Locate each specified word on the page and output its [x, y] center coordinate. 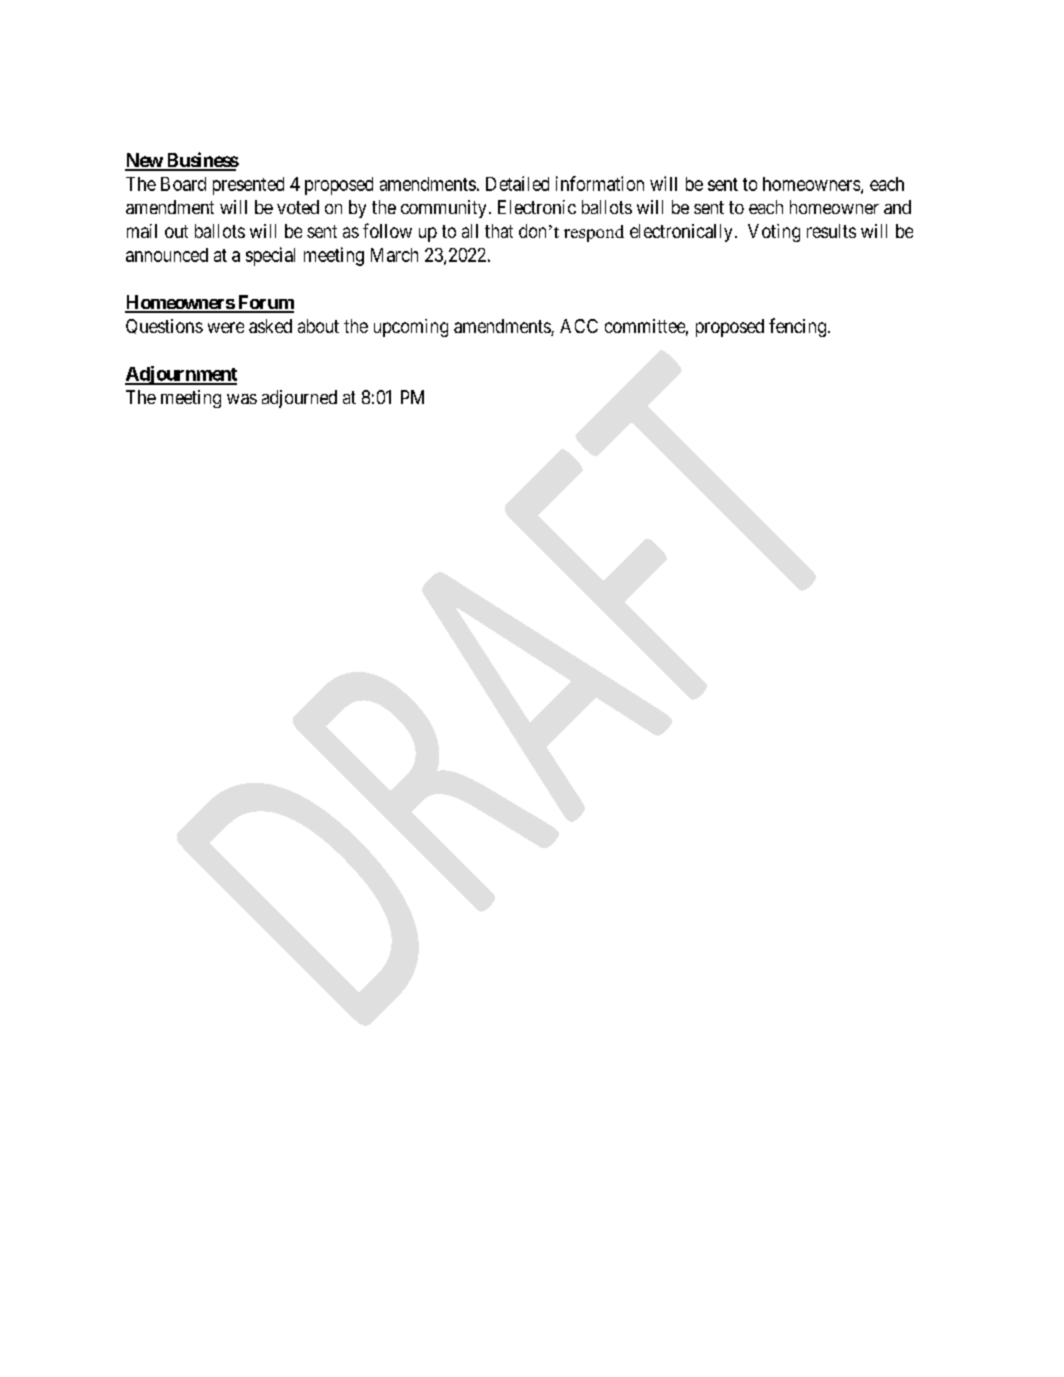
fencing [797, 327]
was [242, 399]
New [144, 161]
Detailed [517, 183]
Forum [264, 303]
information [600, 183]
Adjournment [181, 375]
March [394, 255]
